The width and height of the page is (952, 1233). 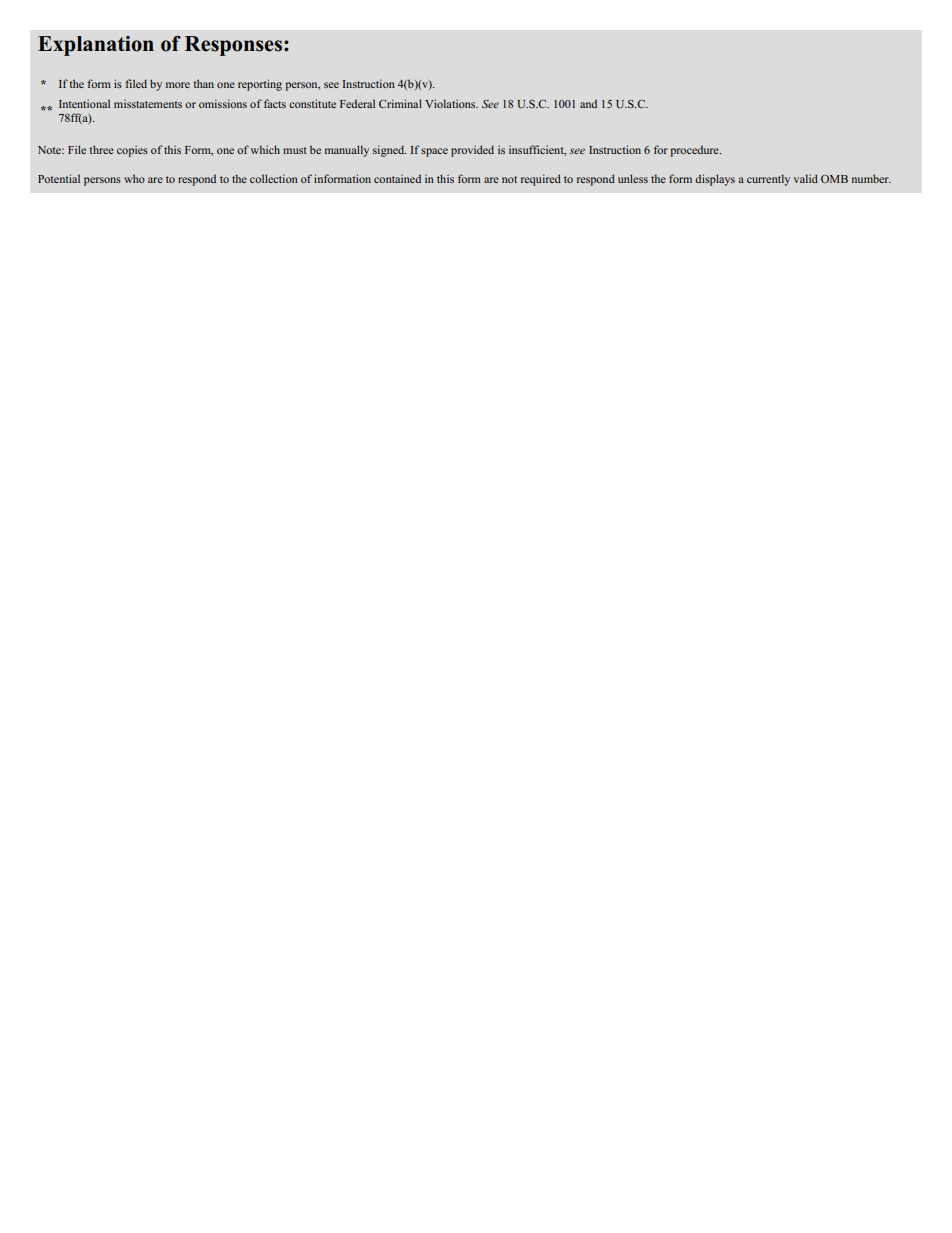 What do you see at coordinates (397, 178) in the page?
I see `contained` at bounding box center [397, 178].
